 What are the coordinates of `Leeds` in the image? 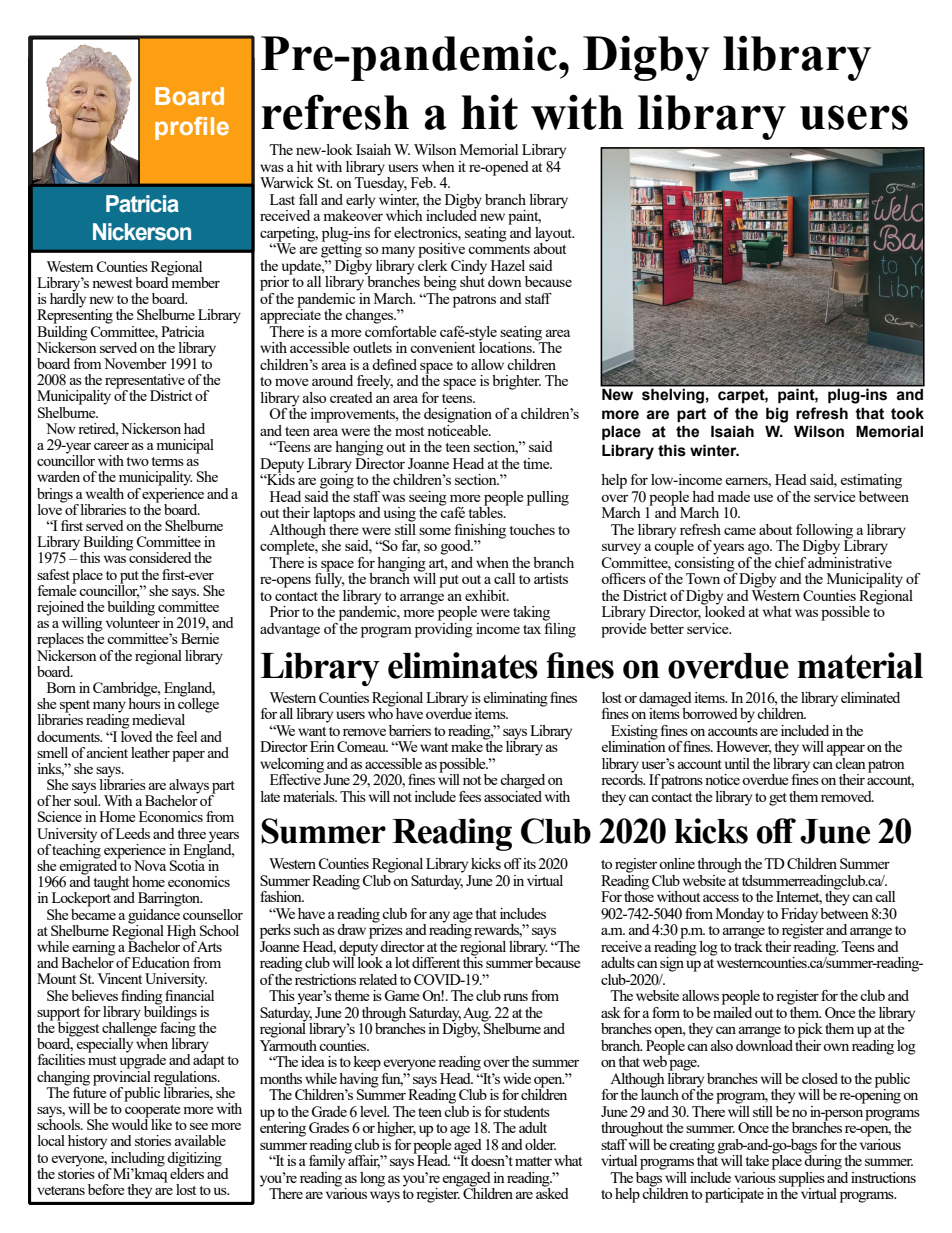 It's located at (133, 833).
